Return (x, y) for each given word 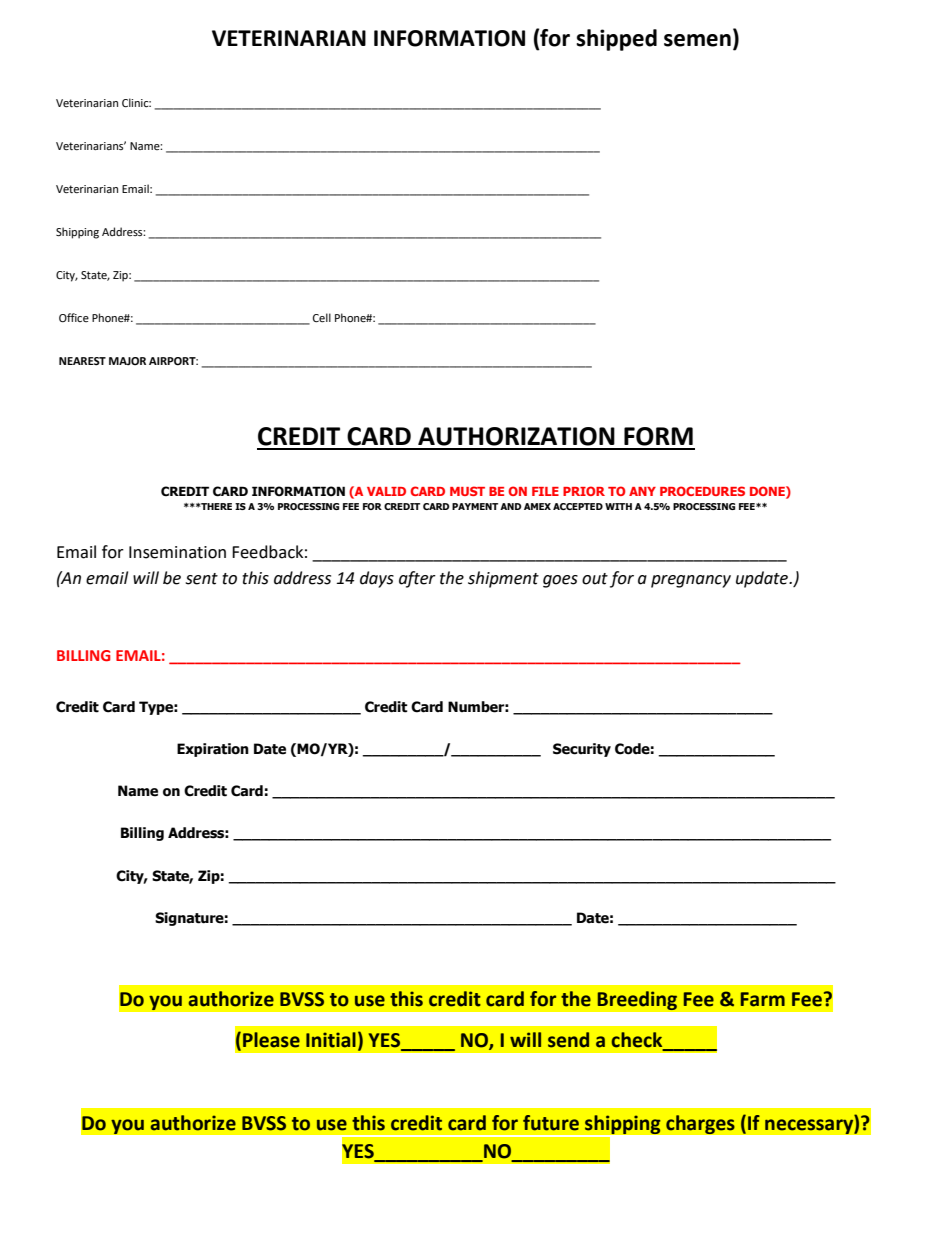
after (417, 579)
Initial (331, 1040)
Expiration (213, 750)
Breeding (637, 1001)
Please (271, 1040)
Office (74, 318)
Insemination (177, 552)
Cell (322, 318)
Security (582, 750)
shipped (616, 40)
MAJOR (127, 361)
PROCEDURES (702, 491)
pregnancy (691, 581)
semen (697, 40)
